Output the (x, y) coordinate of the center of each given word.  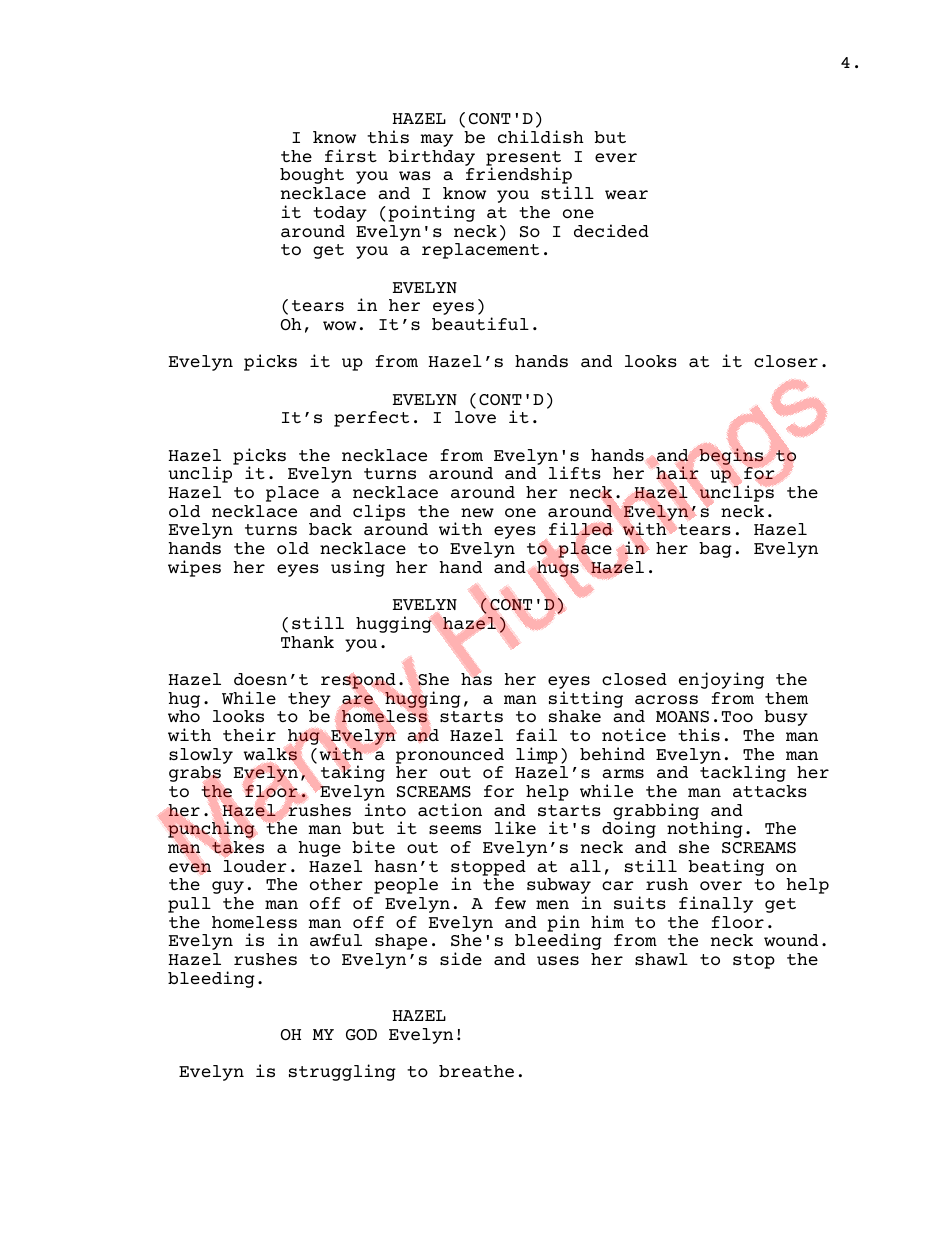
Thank (307, 642)
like (515, 827)
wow (339, 325)
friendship (519, 177)
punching (211, 829)
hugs (558, 569)
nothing (705, 829)
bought (312, 176)
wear (626, 194)
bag (715, 550)
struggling (342, 1072)
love (475, 417)
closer (786, 361)
